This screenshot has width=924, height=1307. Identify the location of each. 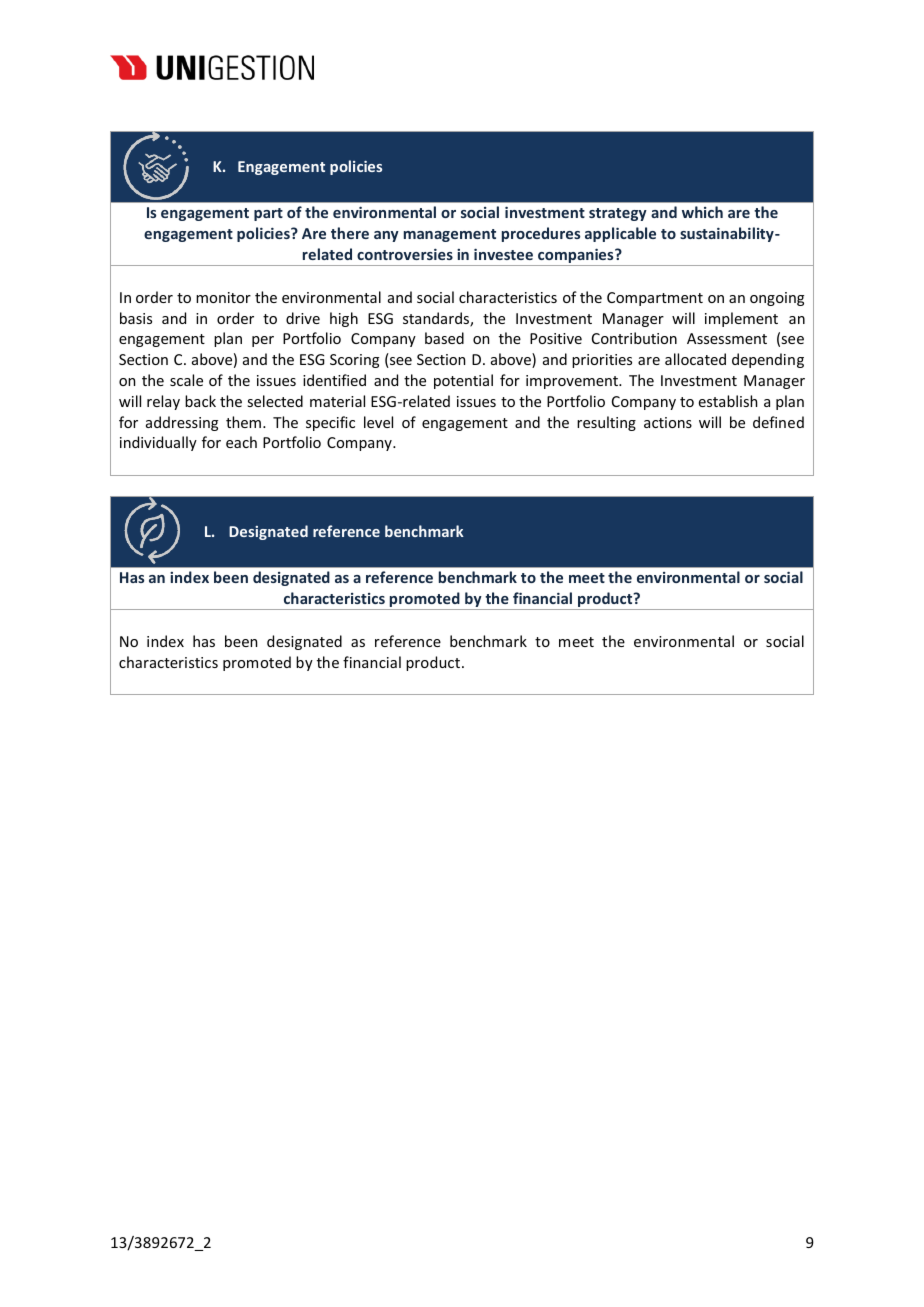
(241, 442).
